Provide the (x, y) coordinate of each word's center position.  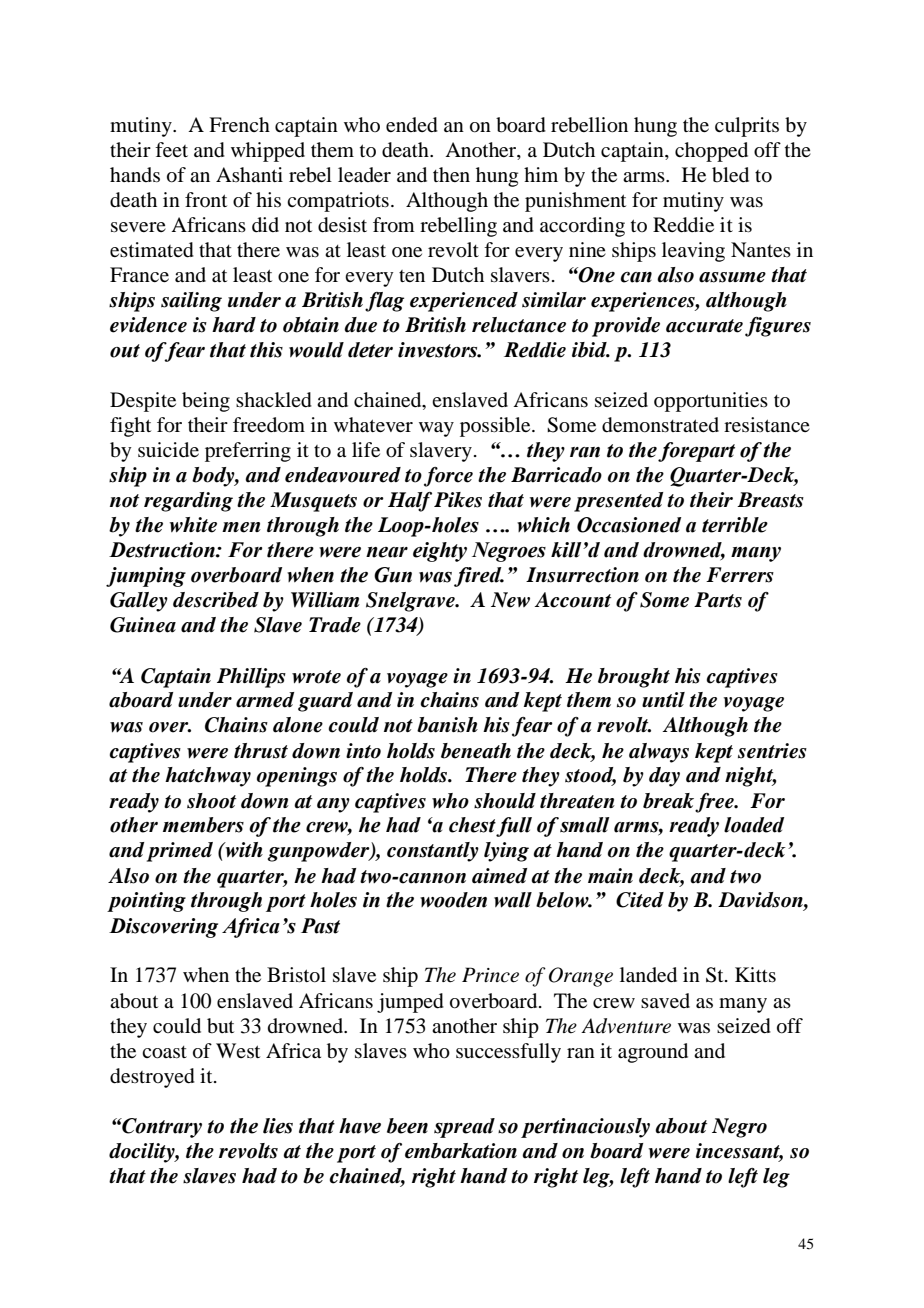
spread (464, 1128)
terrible (735, 525)
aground (653, 1053)
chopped (711, 152)
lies (278, 1126)
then (451, 174)
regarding (188, 502)
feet (171, 149)
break (670, 801)
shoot (211, 801)
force (448, 477)
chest (472, 825)
